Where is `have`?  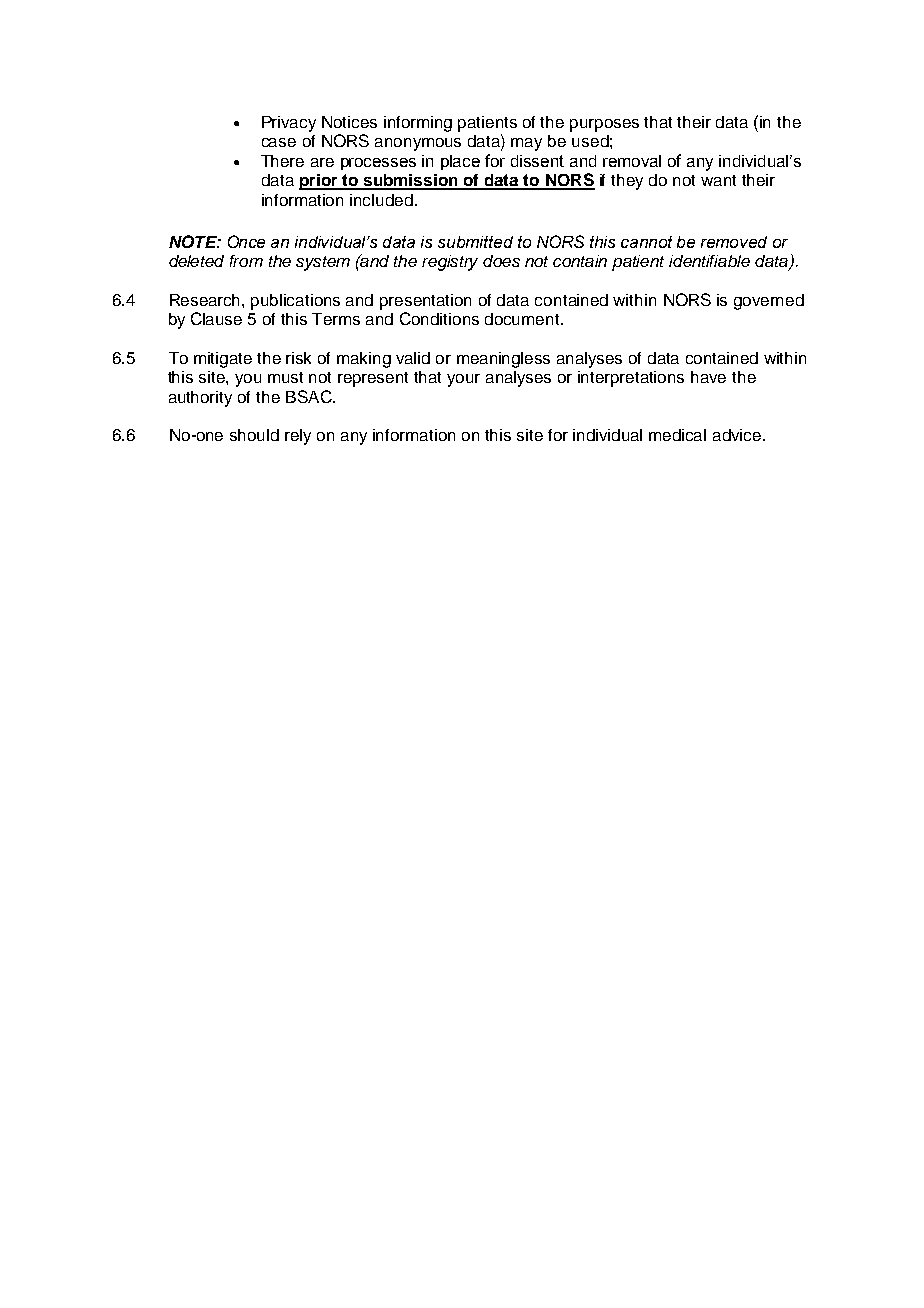 have is located at coordinates (708, 377).
